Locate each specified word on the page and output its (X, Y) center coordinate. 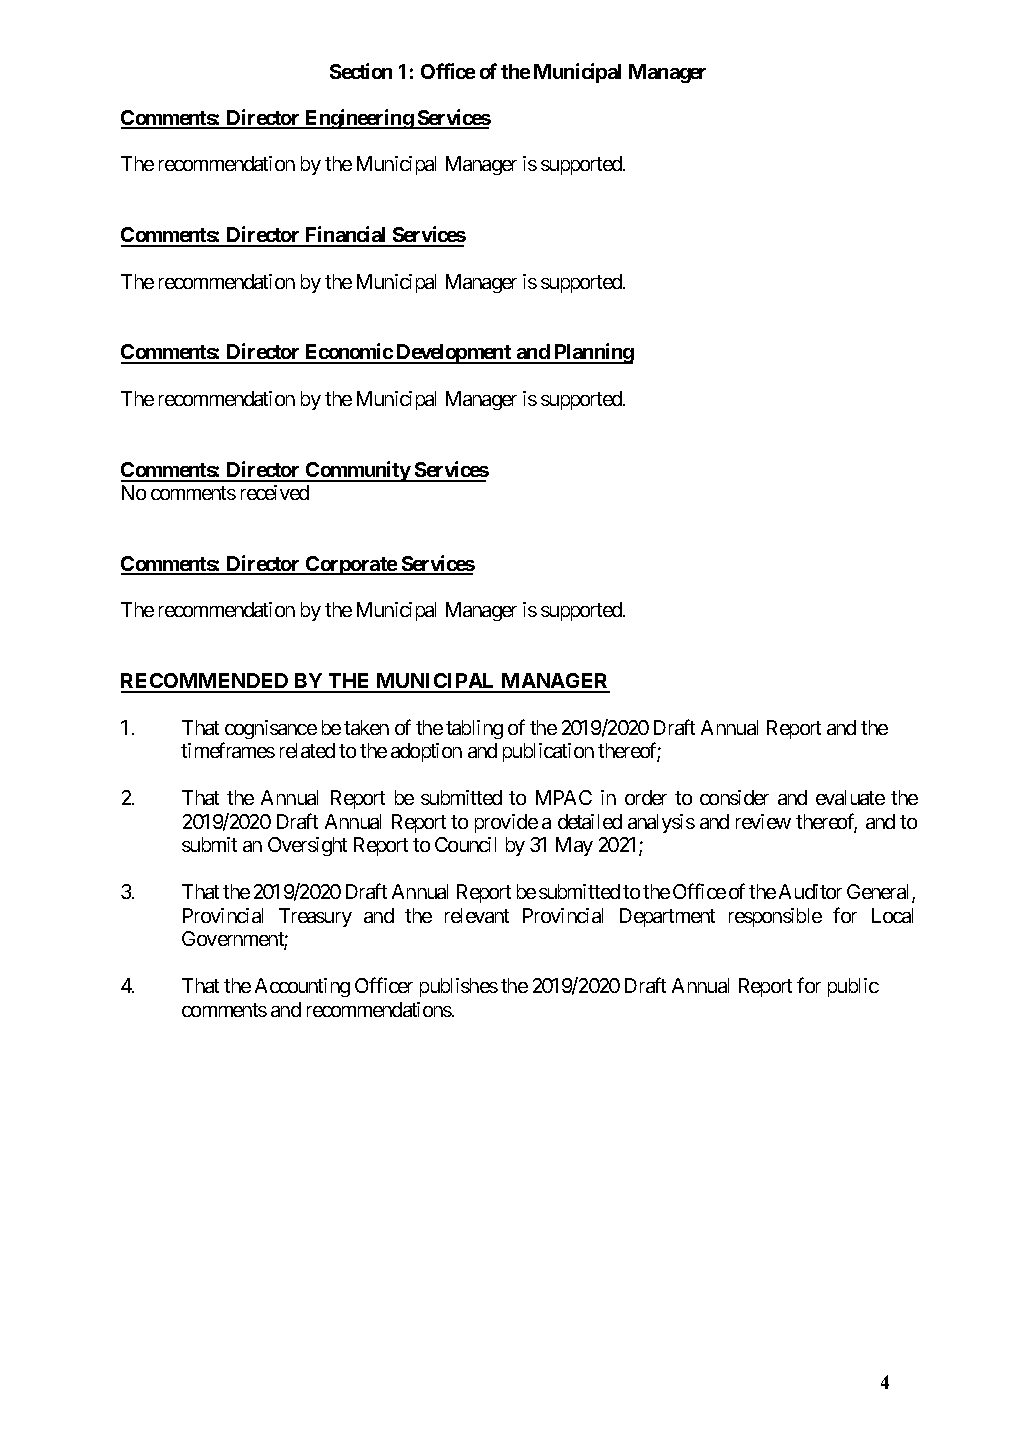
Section (361, 71)
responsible (775, 917)
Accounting (302, 987)
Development (454, 354)
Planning (593, 353)
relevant (477, 915)
